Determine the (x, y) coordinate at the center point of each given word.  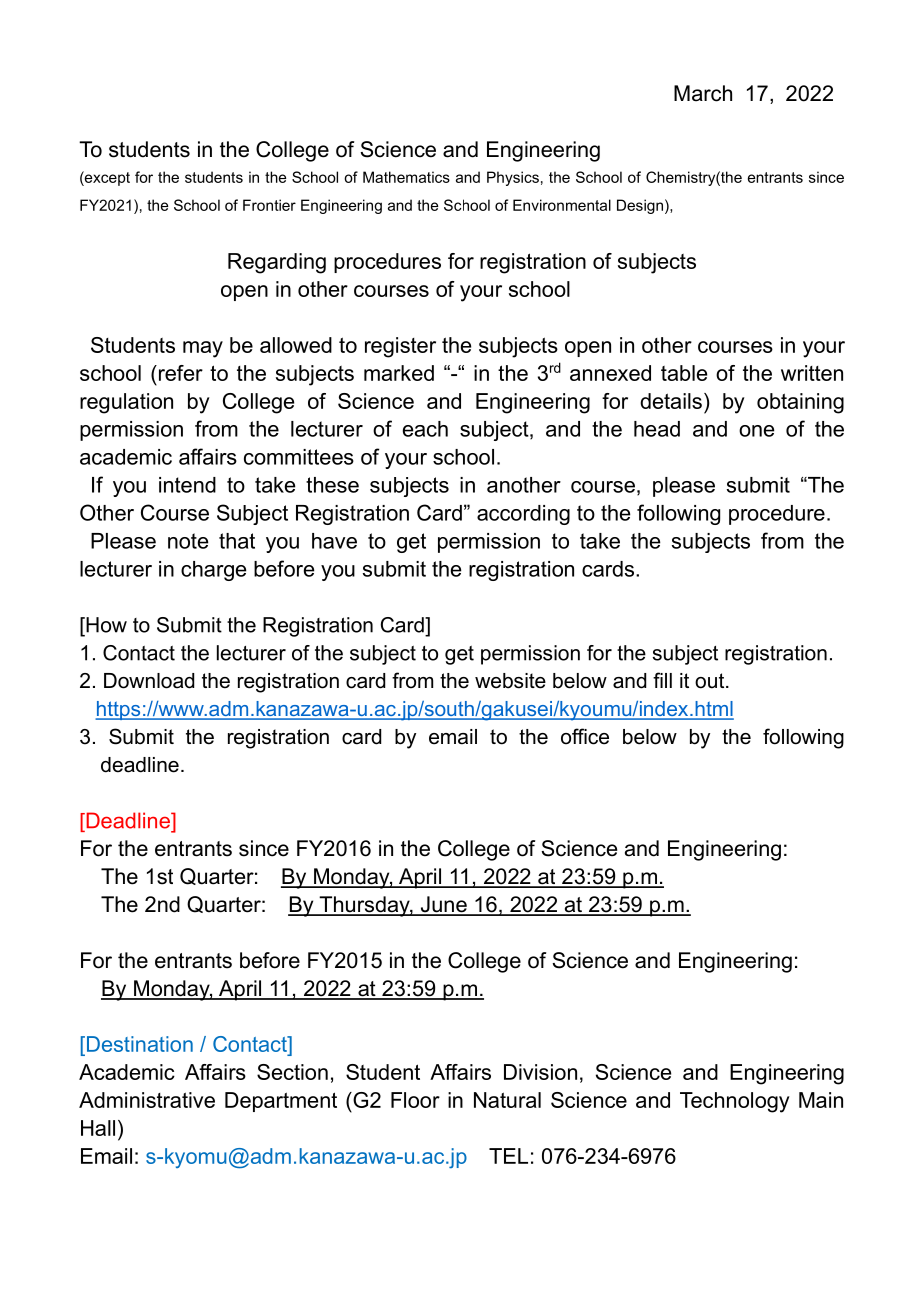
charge (214, 571)
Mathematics (406, 177)
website (510, 681)
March (703, 93)
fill (662, 680)
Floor (415, 1100)
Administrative (147, 1100)
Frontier (269, 205)
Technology (735, 1102)
